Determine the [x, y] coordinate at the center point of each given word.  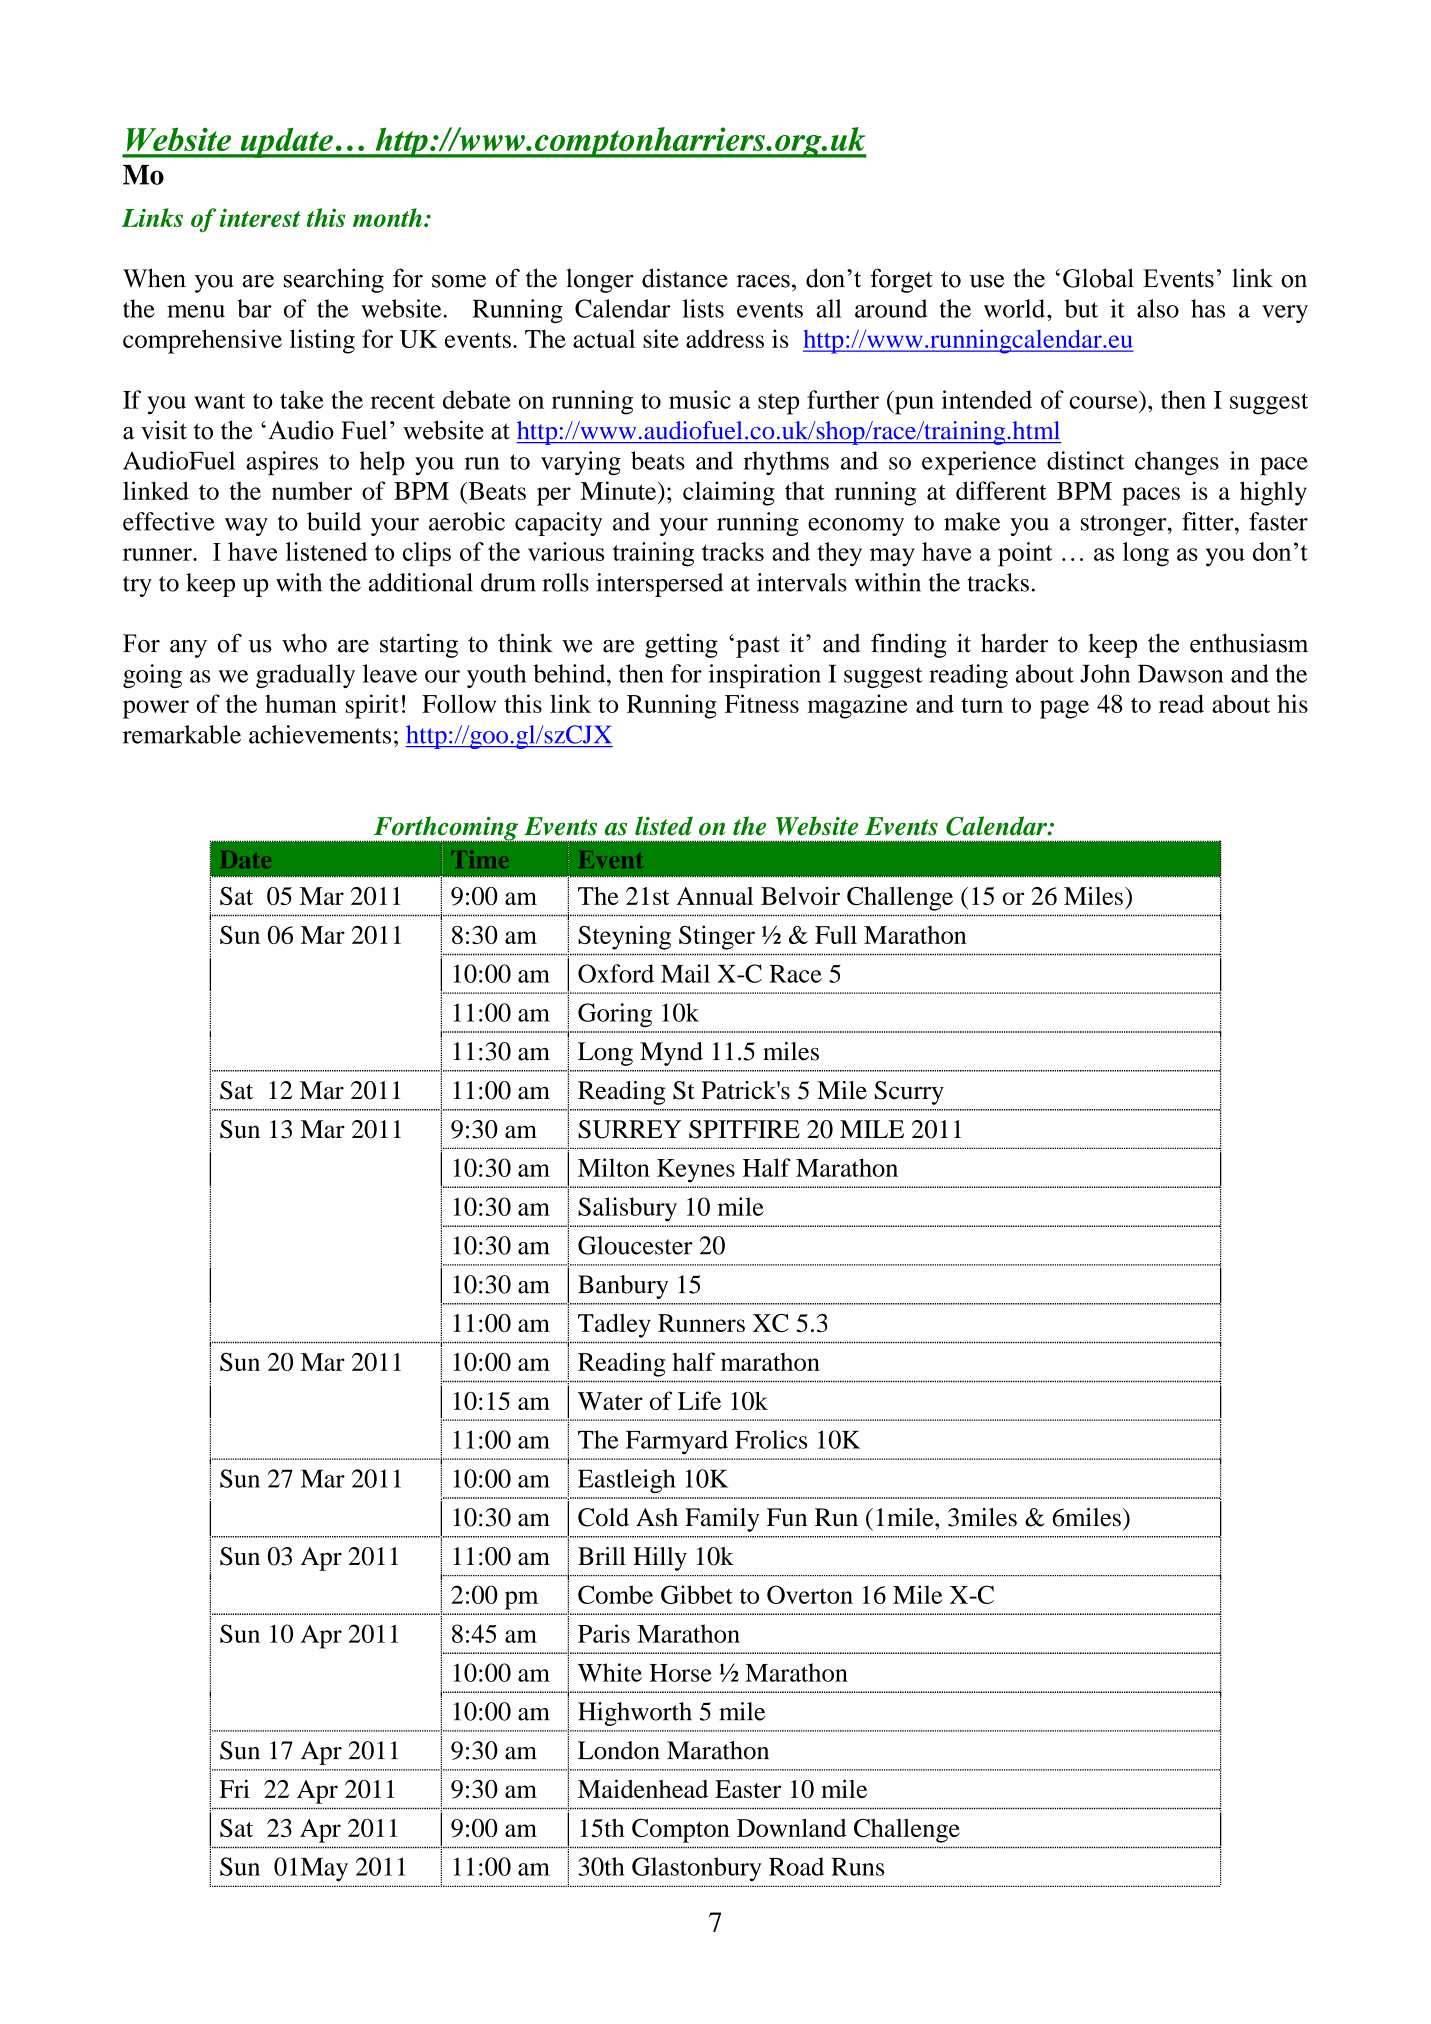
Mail [685, 973]
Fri [234, 1788]
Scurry [909, 1093]
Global [1098, 278]
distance [685, 278]
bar [254, 308]
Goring [615, 1015]
